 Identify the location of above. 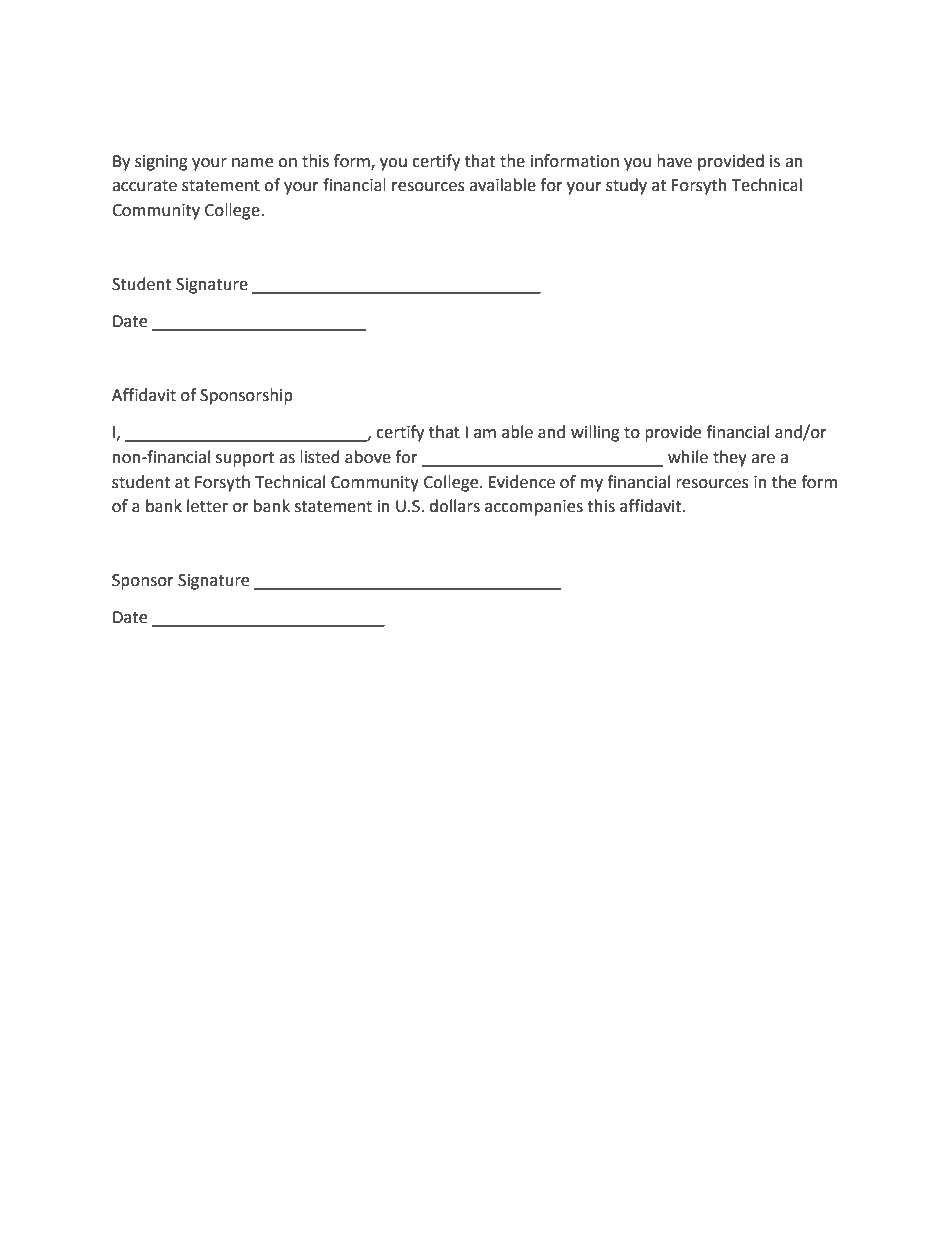
(368, 457).
